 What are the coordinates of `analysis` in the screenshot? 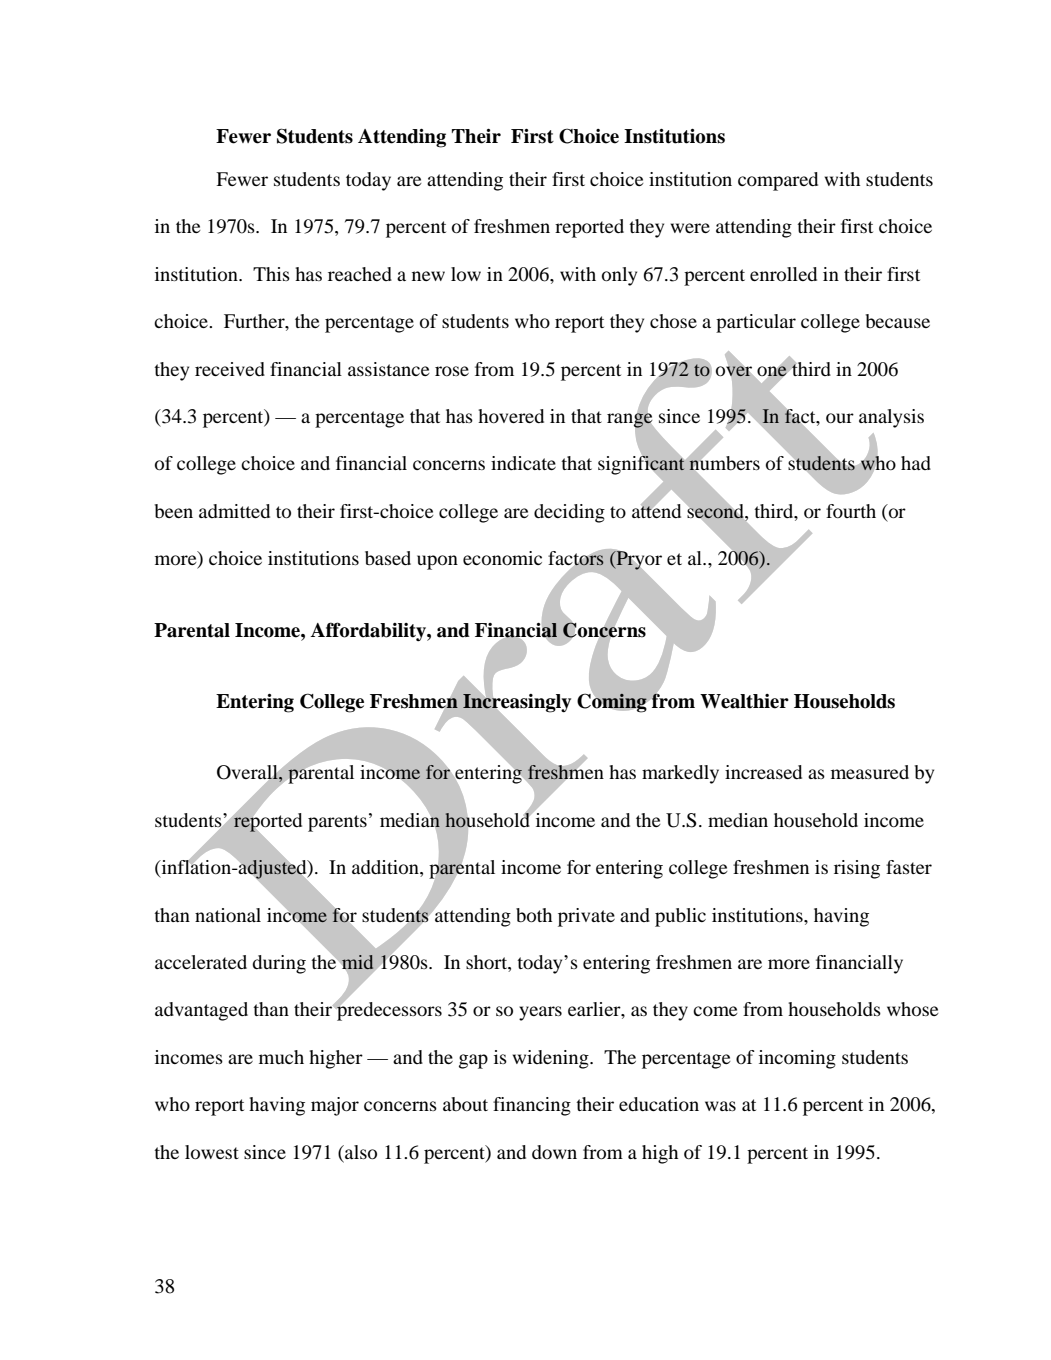 It's located at (891, 418).
